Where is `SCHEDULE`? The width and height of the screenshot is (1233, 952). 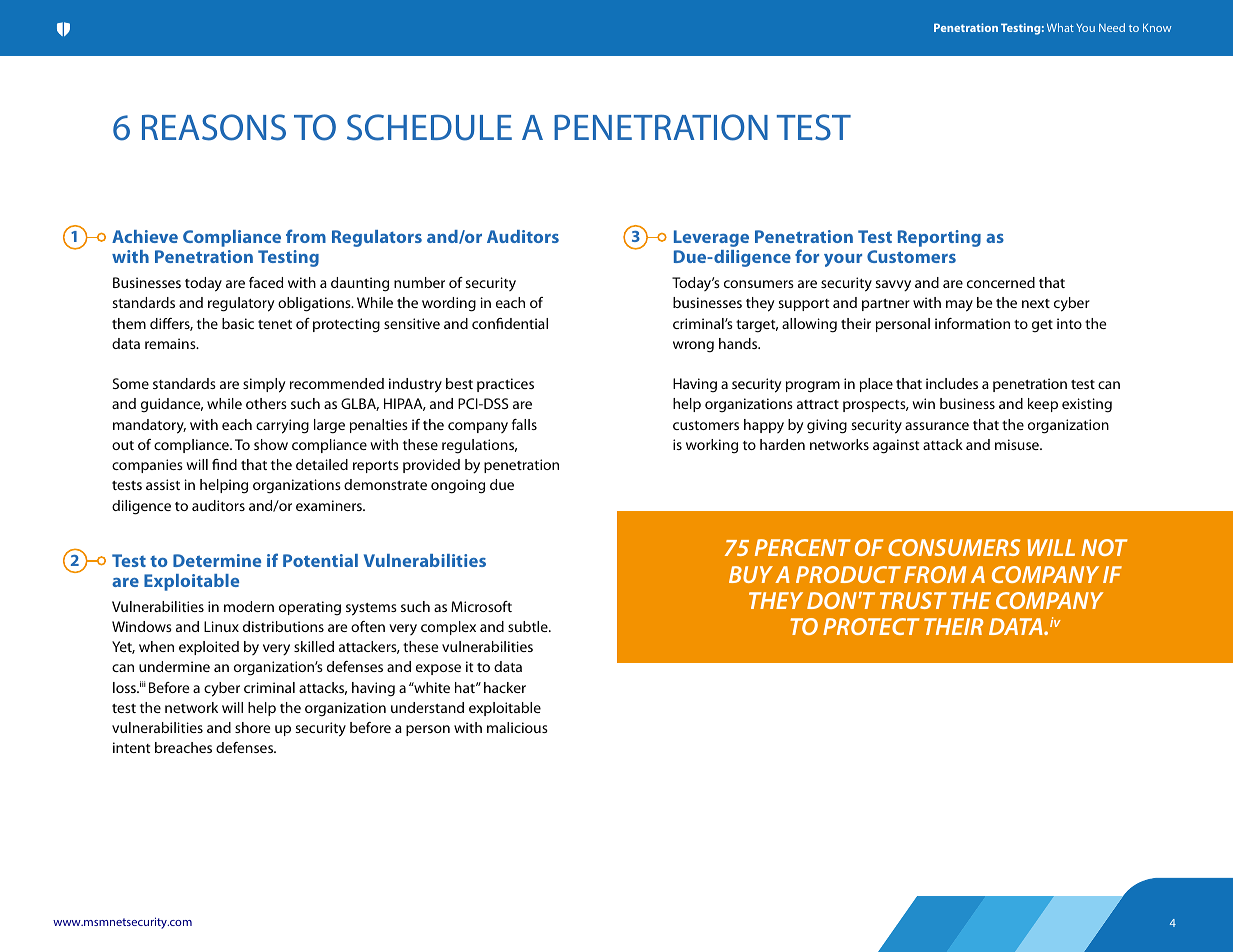
SCHEDULE is located at coordinates (429, 127).
